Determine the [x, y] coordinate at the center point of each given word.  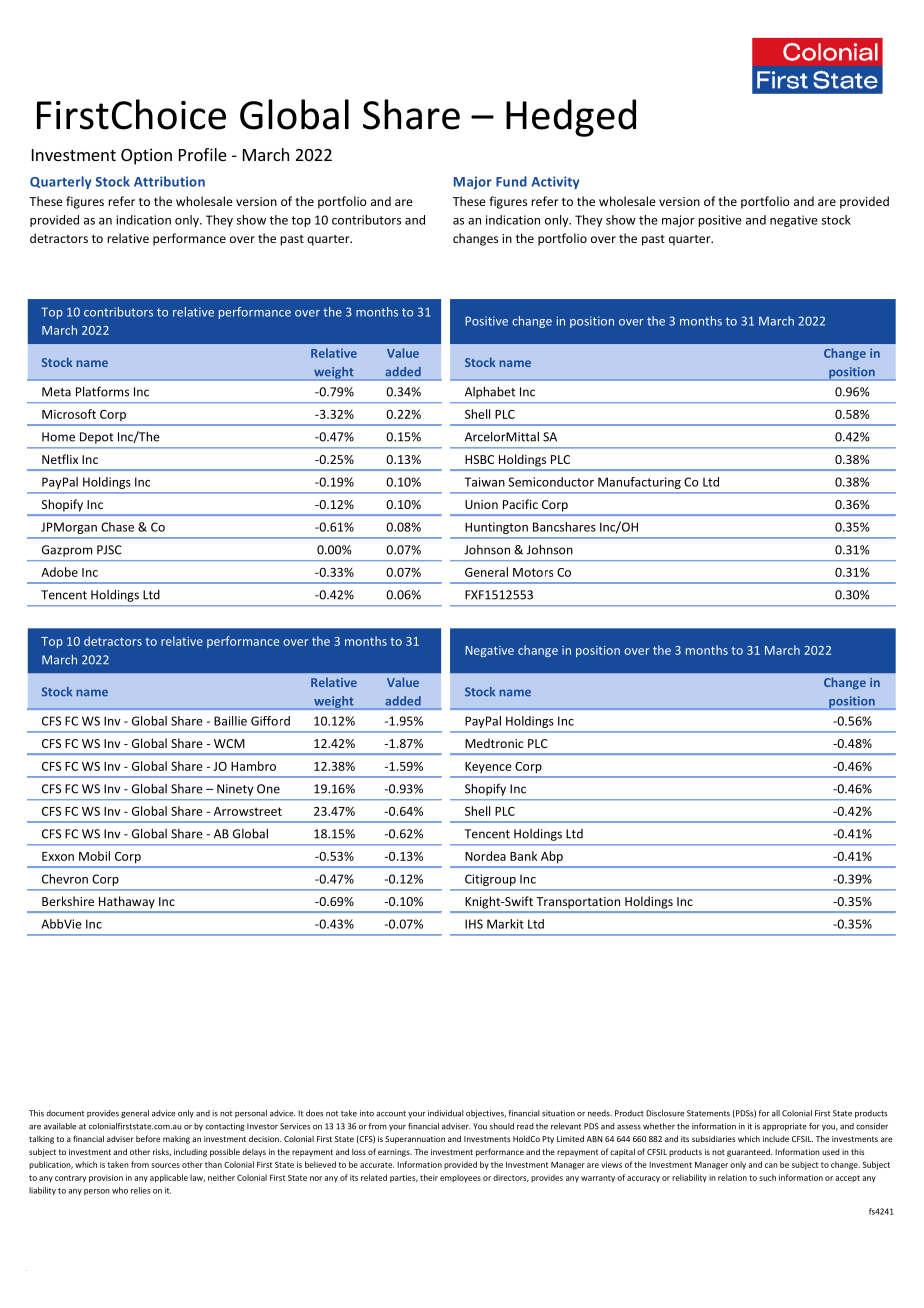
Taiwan [484, 482]
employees [460, 1178]
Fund [511, 181]
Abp [552, 857]
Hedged [571, 118]
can [771, 1165]
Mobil [94, 856]
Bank [523, 856]
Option [146, 156]
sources [165, 1165]
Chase [117, 527]
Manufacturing [639, 483]
